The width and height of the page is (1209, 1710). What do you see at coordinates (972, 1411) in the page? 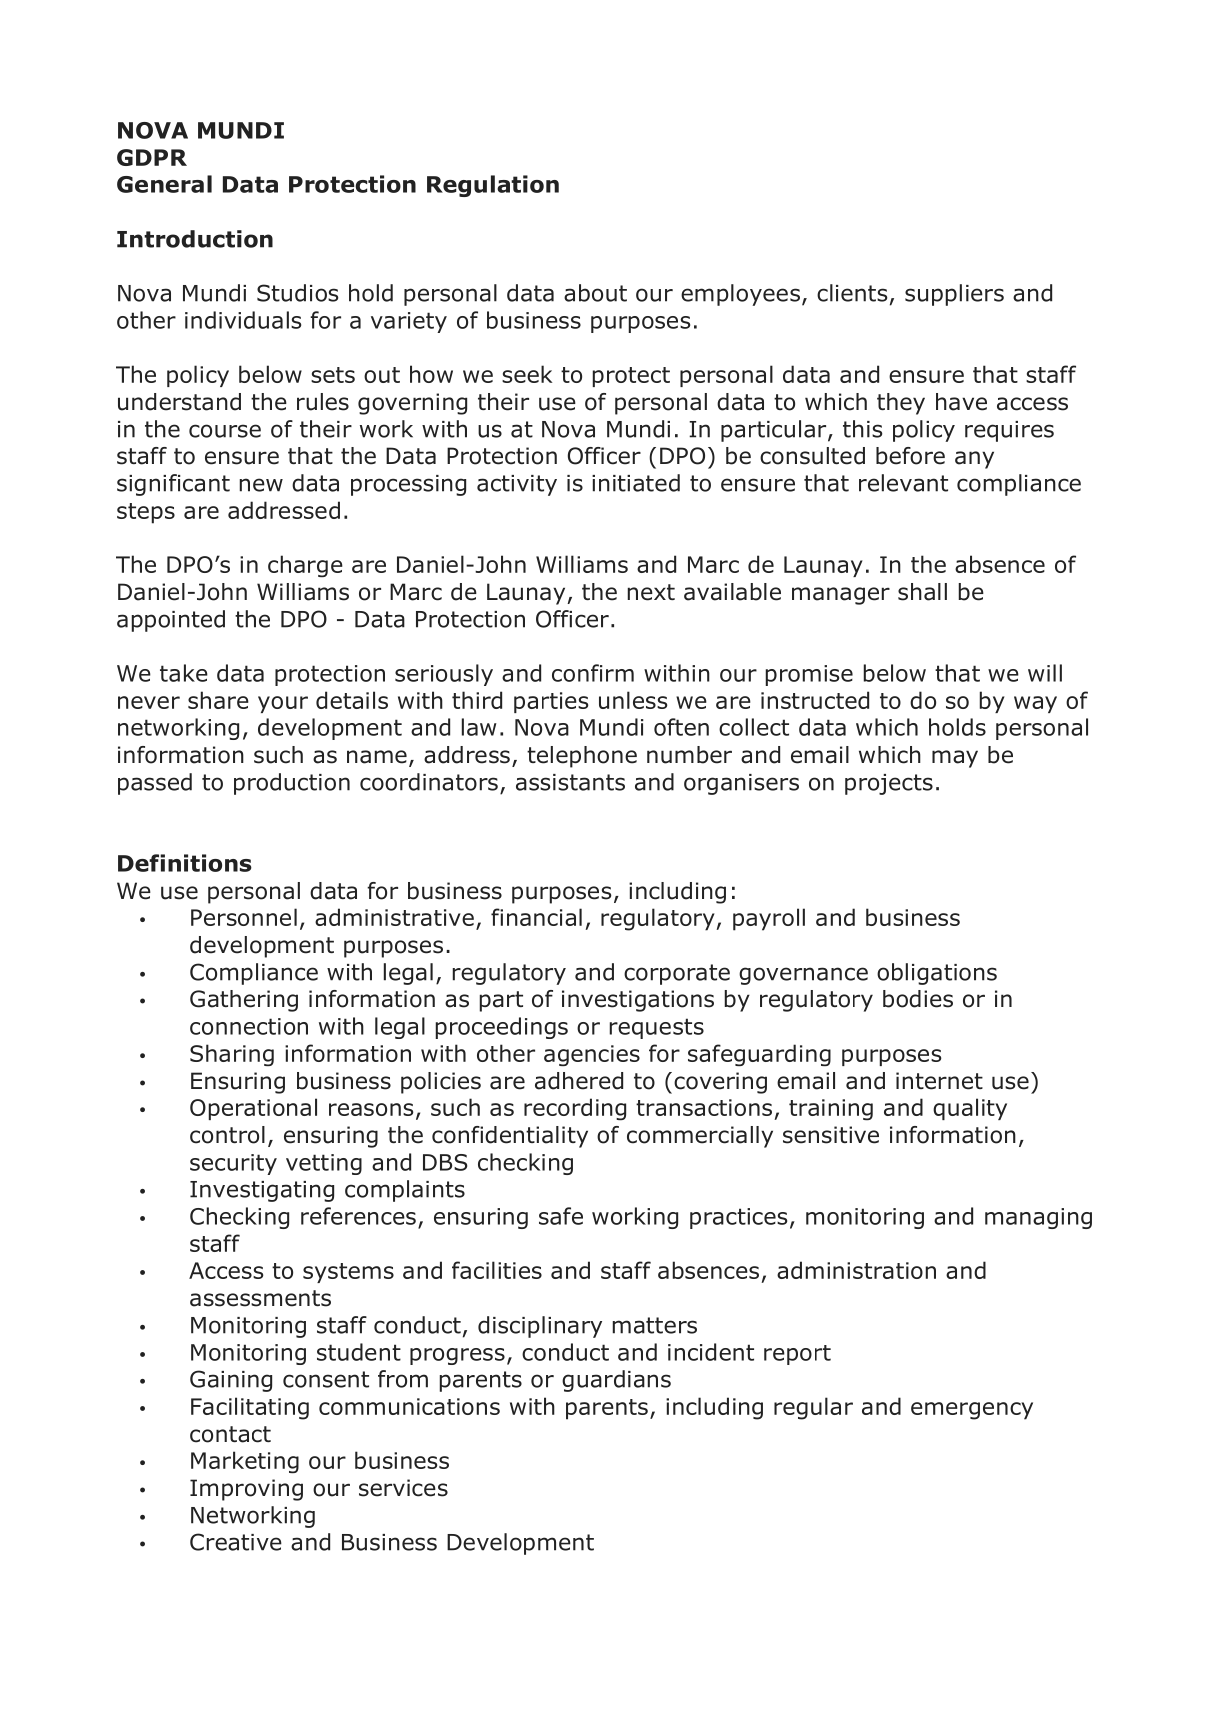
I see `emergency` at bounding box center [972, 1411].
